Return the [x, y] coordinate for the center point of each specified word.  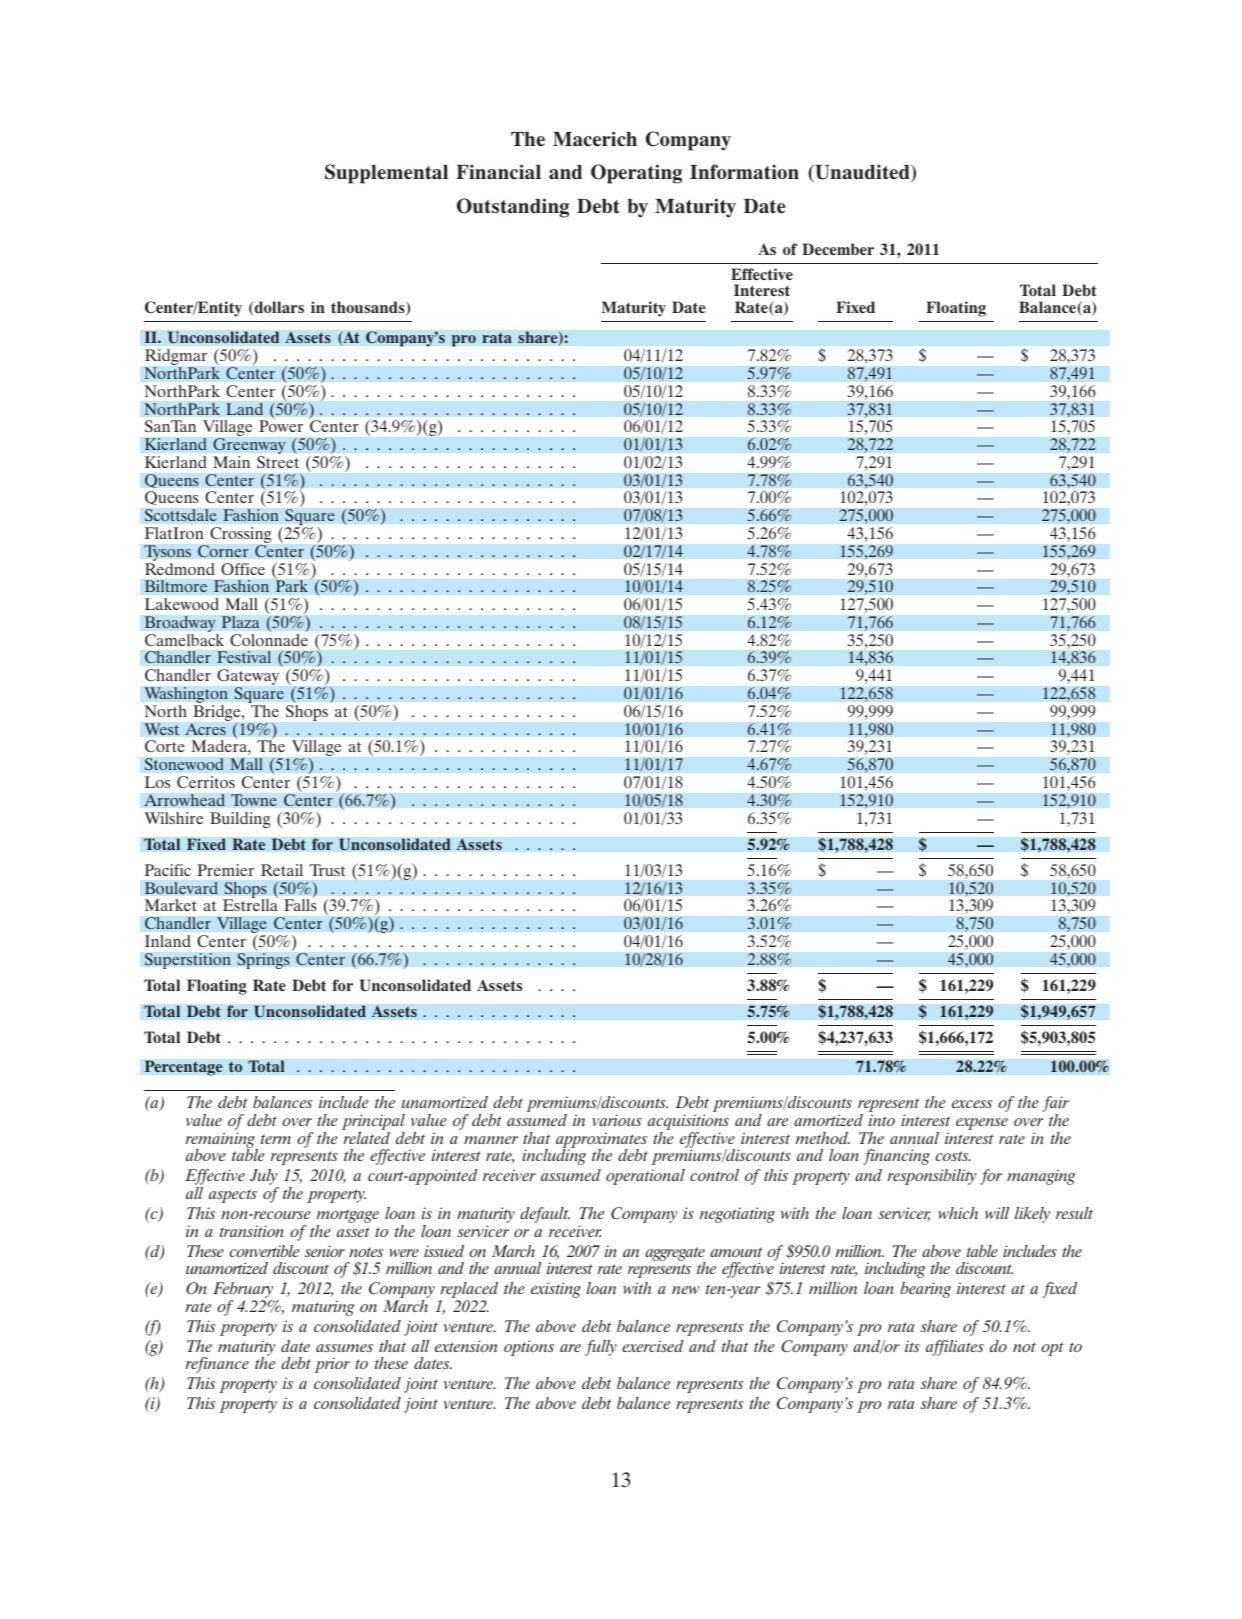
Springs [263, 961]
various [617, 1120]
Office [243, 569]
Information [744, 172]
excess [972, 1104]
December [838, 249]
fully [601, 1348]
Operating [636, 174]
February [243, 1291]
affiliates [955, 1348]
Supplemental [386, 174]
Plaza [240, 622]
